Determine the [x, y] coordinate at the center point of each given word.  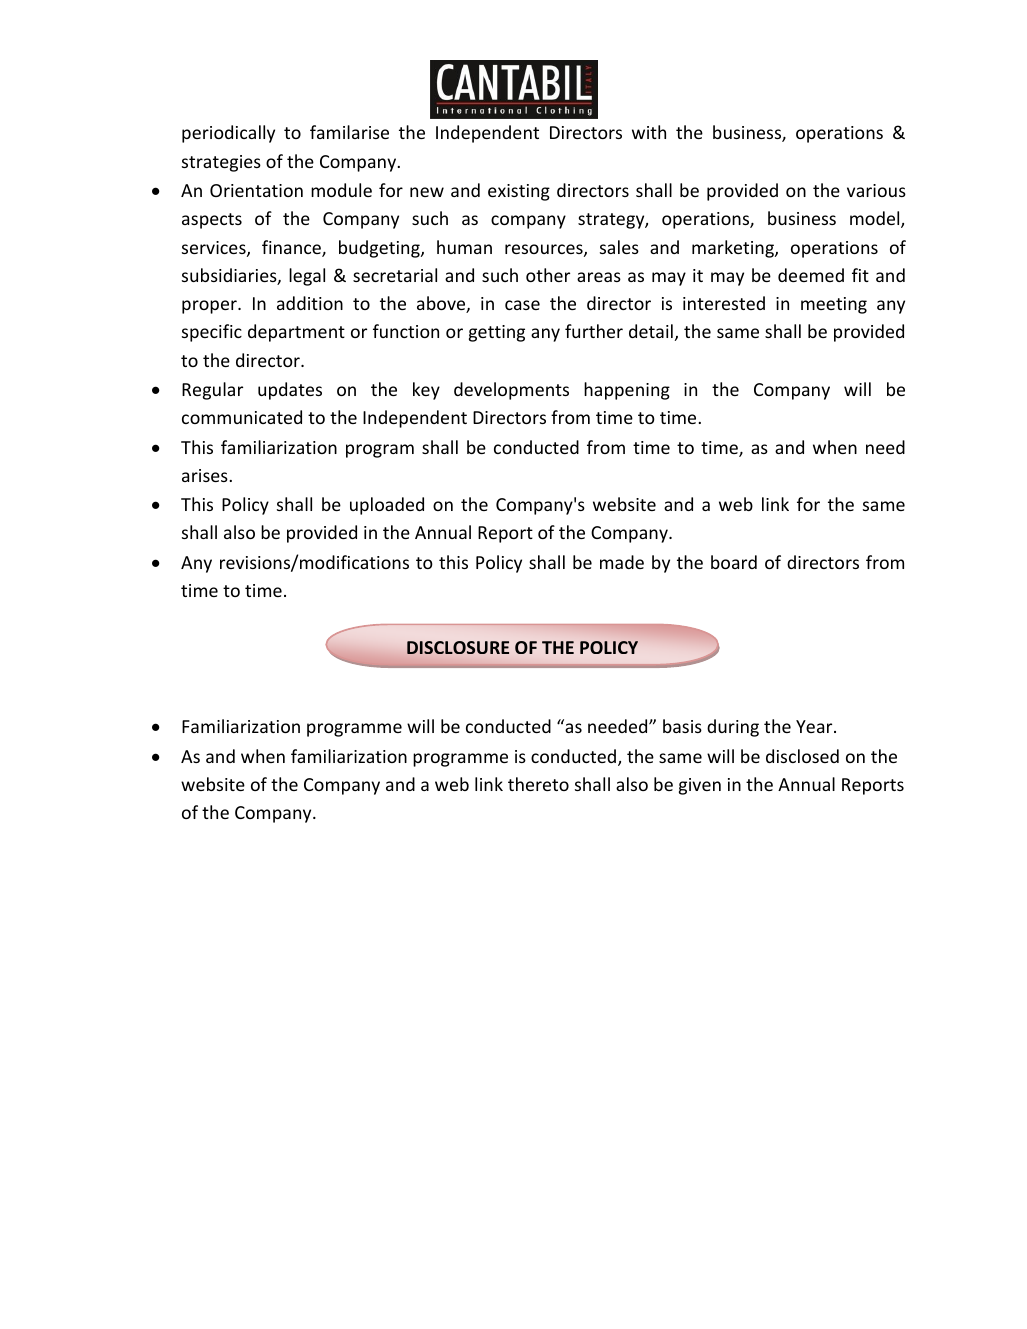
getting [497, 333]
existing [519, 192]
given [700, 786]
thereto [538, 784]
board [734, 562]
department [296, 333]
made [622, 562]
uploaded [387, 506]
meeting [834, 305]
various [876, 190]
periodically [228, 134]
